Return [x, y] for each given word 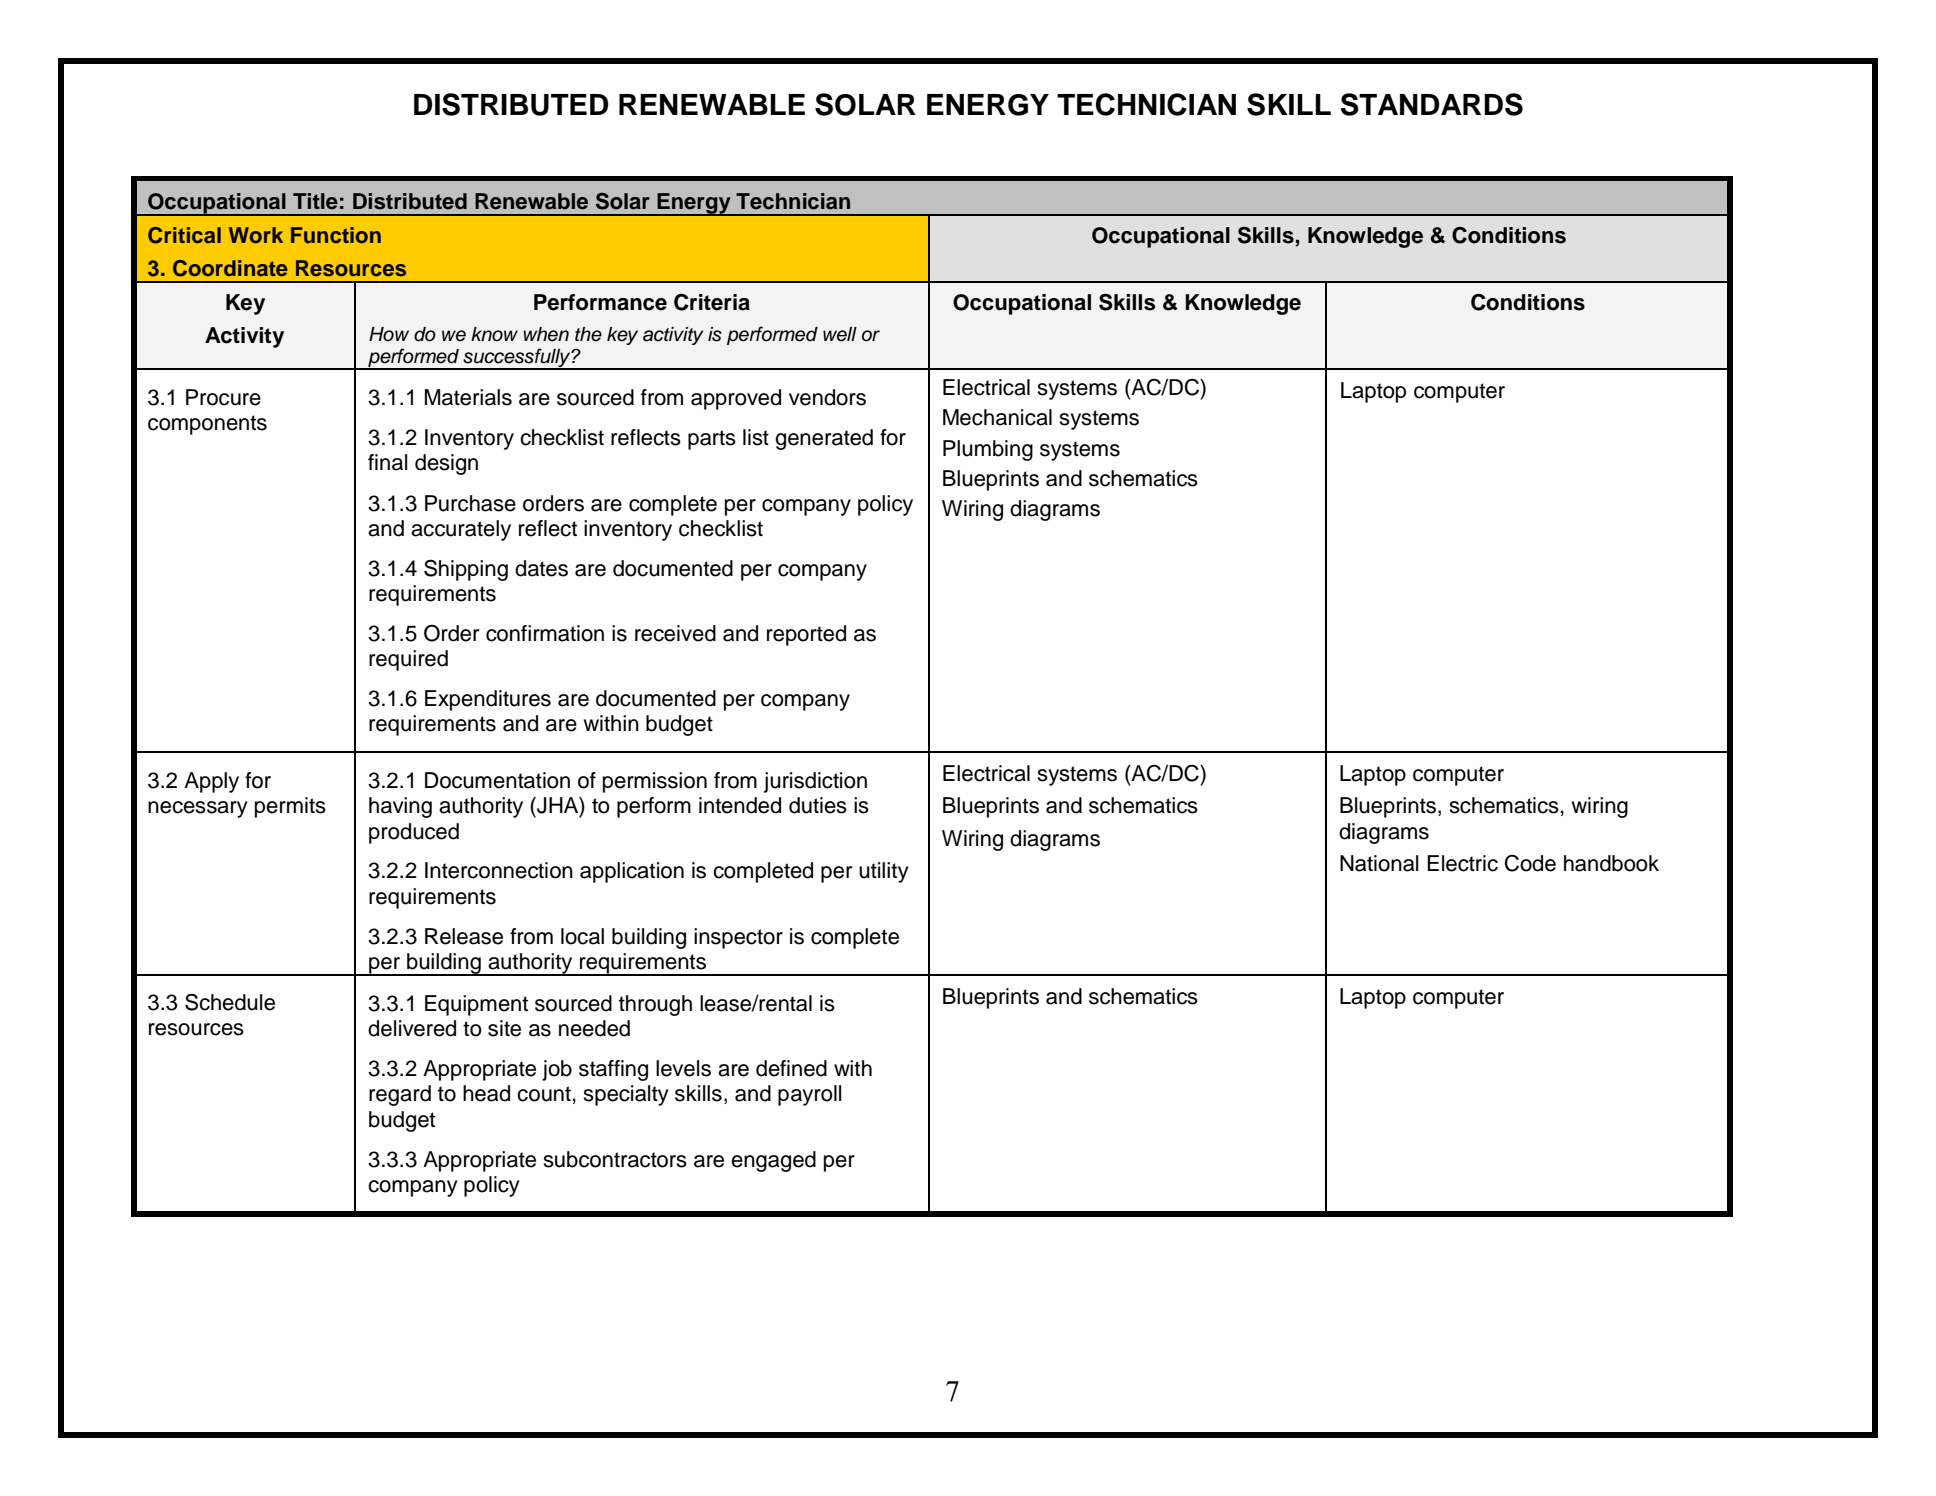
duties [818, 805]
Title [315, 201]
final [388, 462]
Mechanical [997, 417]
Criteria [712, 302]
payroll [810, 1095]
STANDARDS [1431, 104]
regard [400, 1095]
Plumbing [988, 450]
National [1379, 863]
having [400, 807]
